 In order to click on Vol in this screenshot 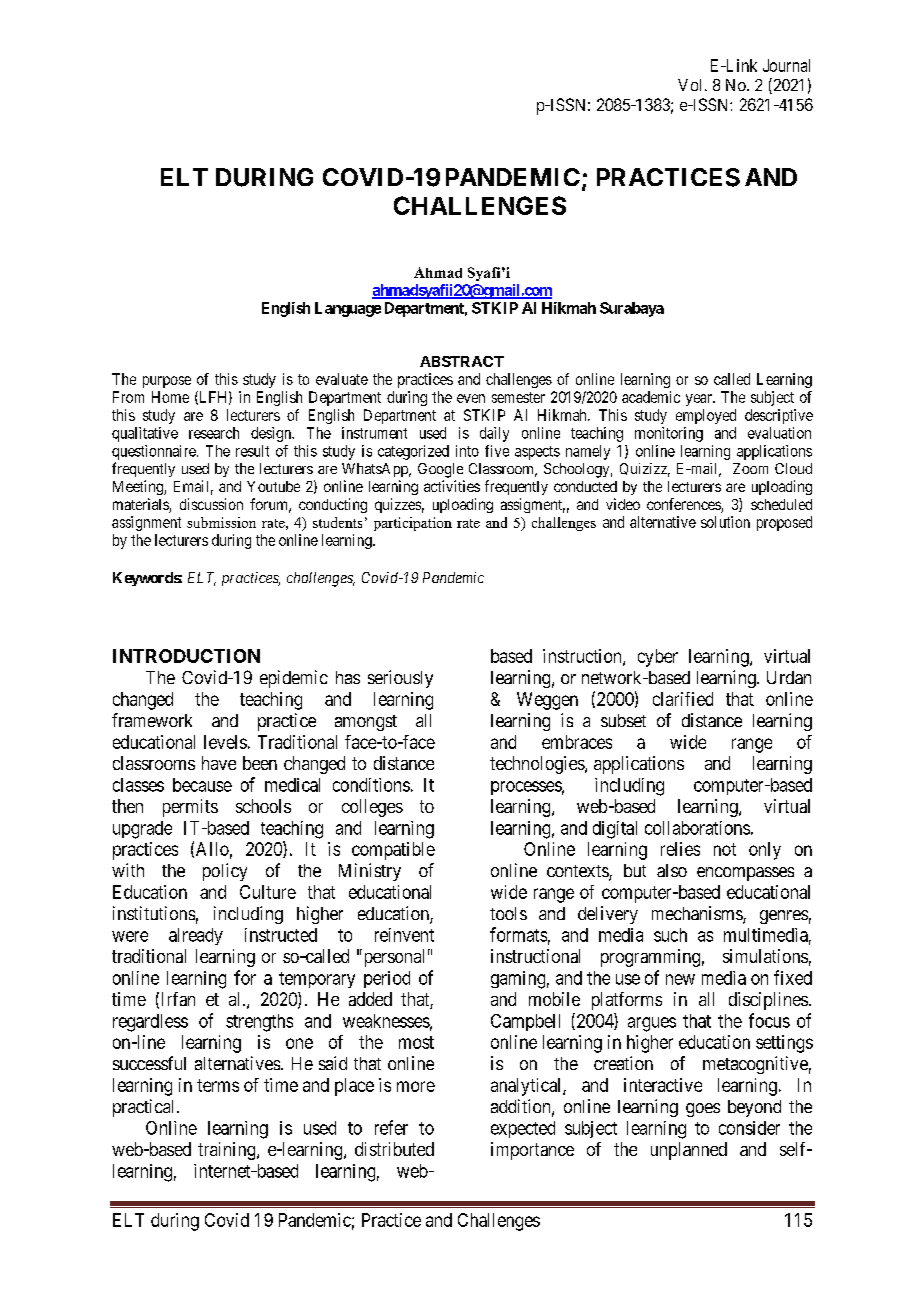, I will do `click(689, 85)`.
